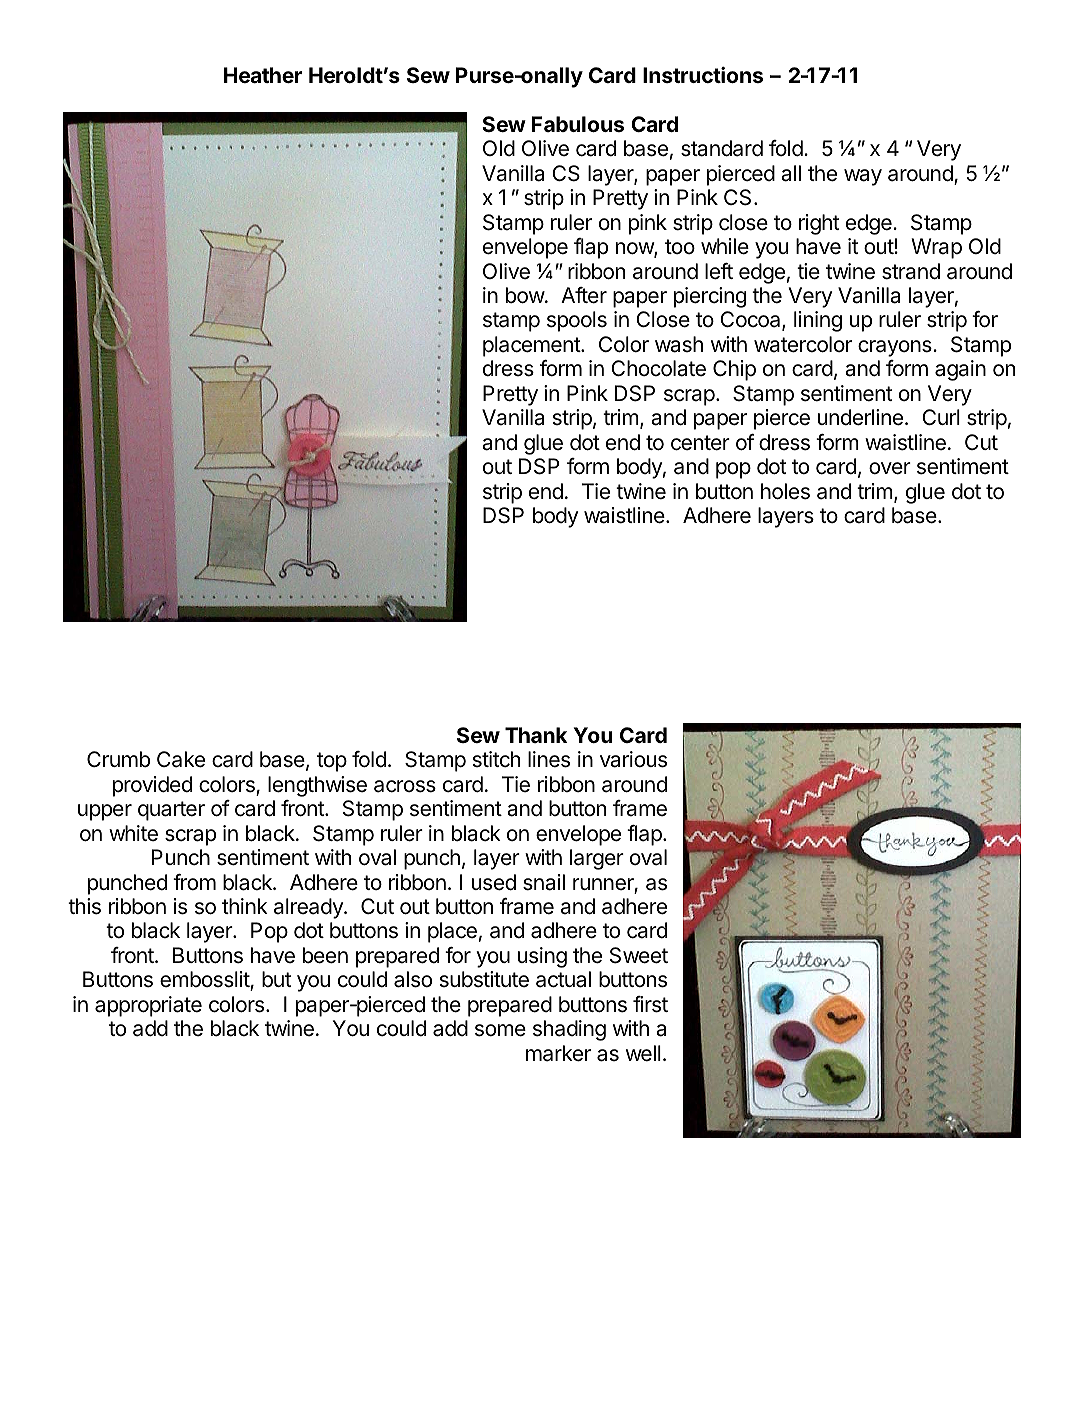  What do you see at coordinates (263, 75) in the image?
I see `Heather` at bounding box center [263, 75].
